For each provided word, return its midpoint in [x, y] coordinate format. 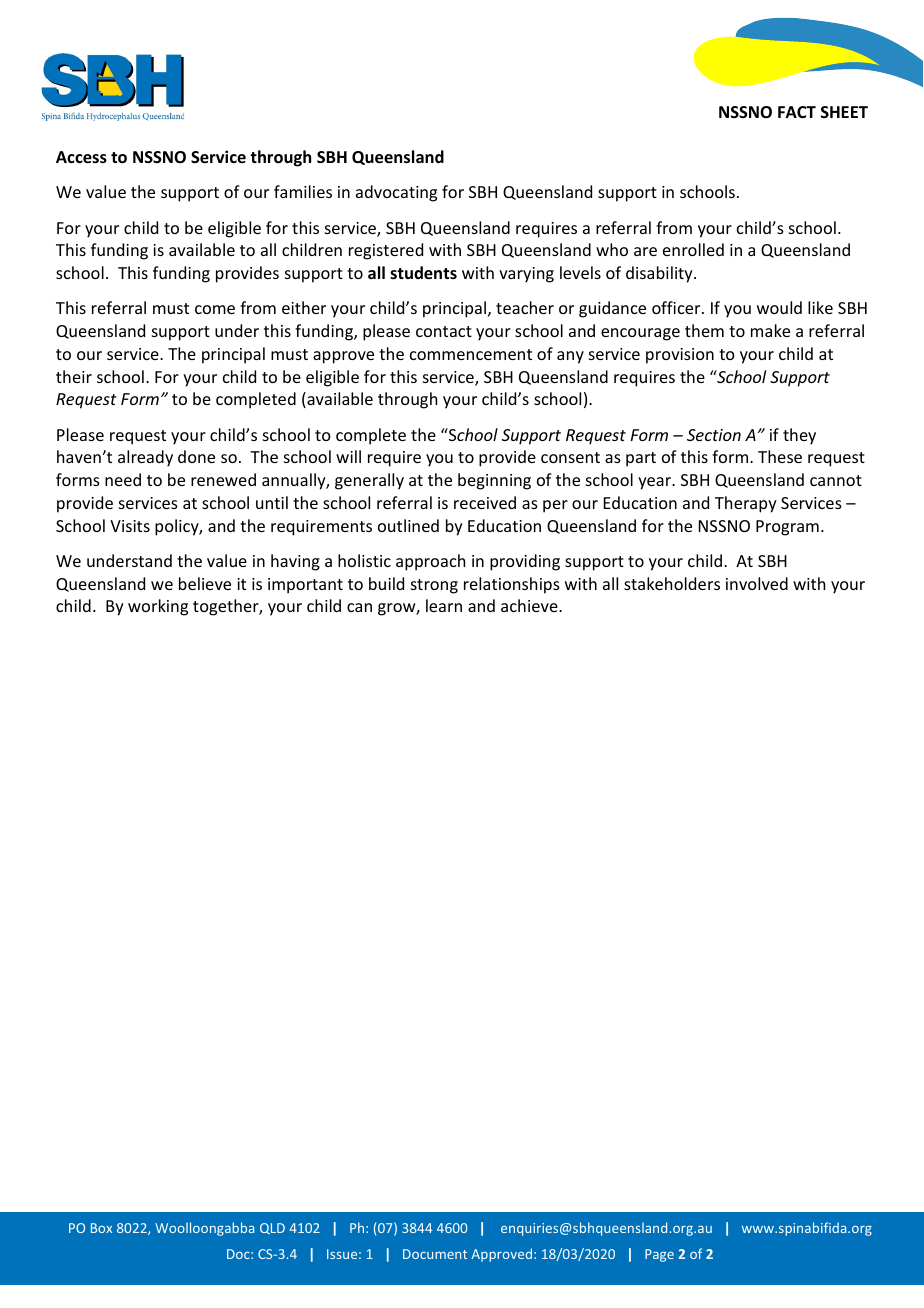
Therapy [746, 504]
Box [101, 1228]
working [158, 607]
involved [757, 583]
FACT [797, 112]
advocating [396, 193]
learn [444, 605]
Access [81, 157]
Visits [130, 526]
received [485, 502]
